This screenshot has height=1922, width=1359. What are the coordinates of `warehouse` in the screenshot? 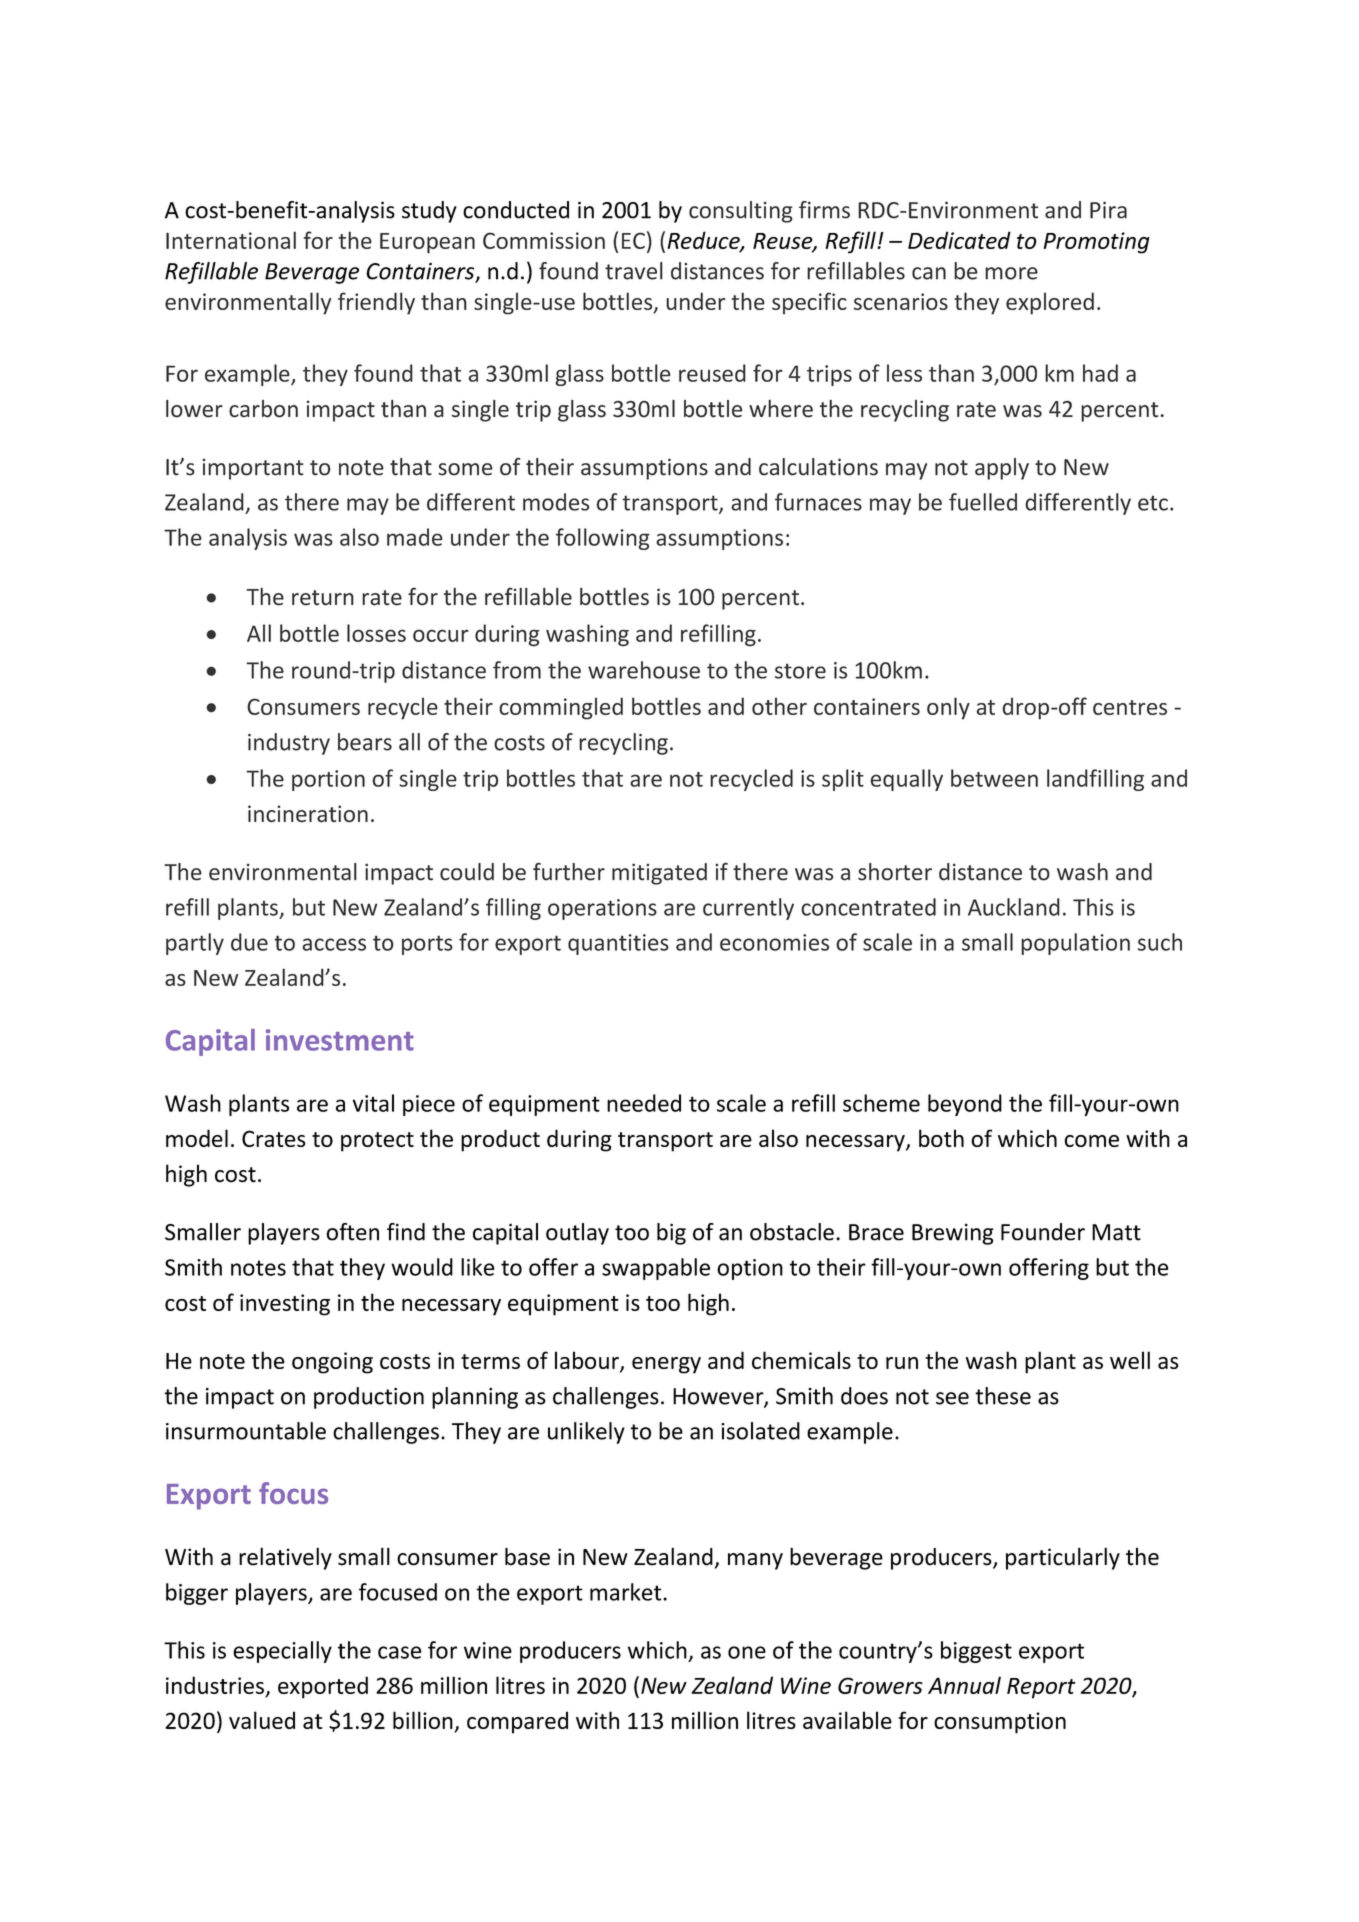 It's located at (644, 670).
